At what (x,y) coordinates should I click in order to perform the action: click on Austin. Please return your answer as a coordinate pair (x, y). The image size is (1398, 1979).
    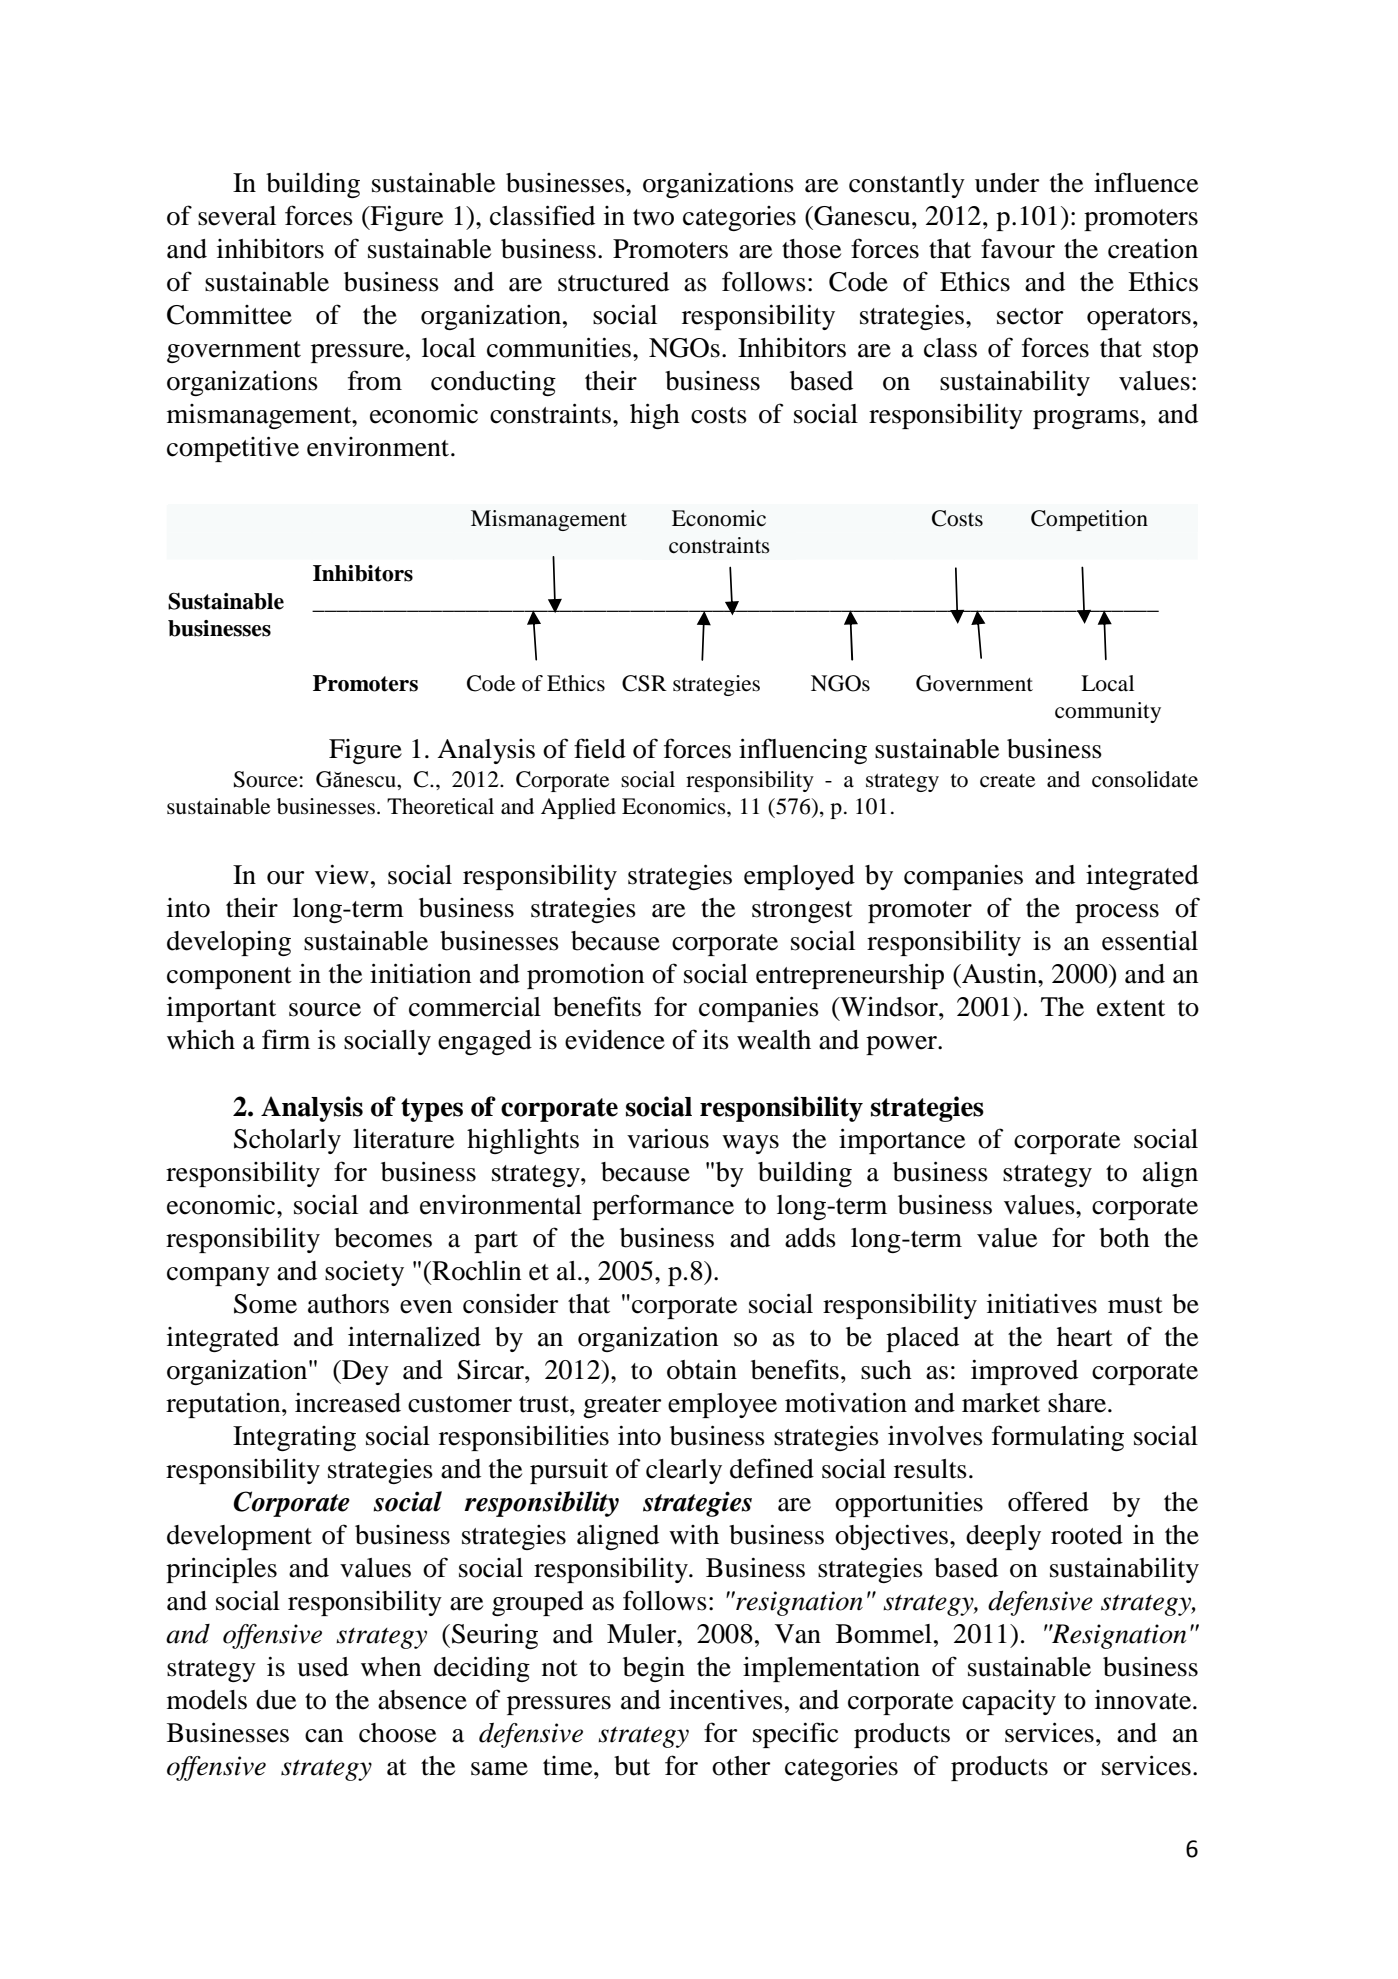
    Looking at the image, I should click on (999, 973).
